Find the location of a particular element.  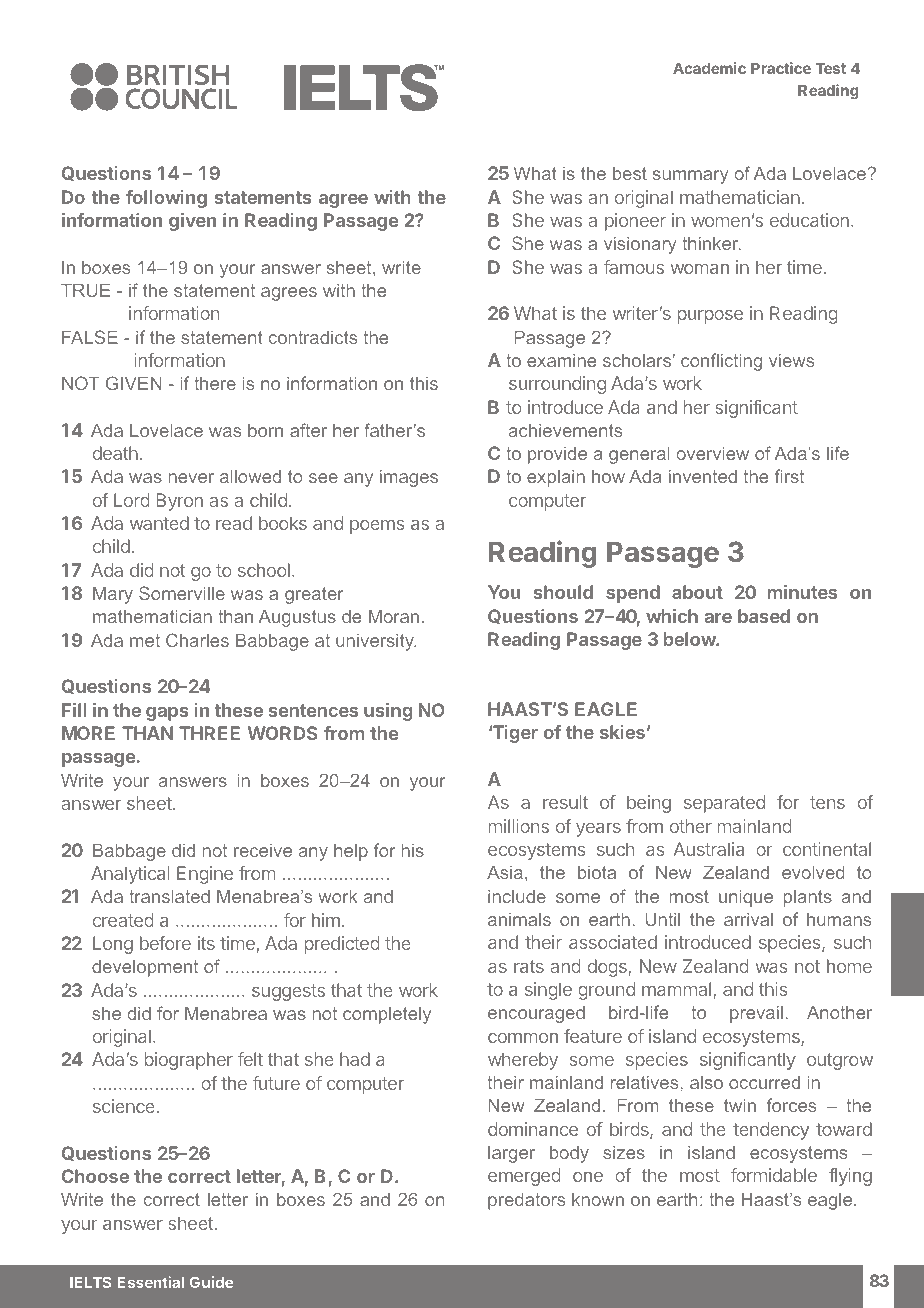

formidable is located at coordinates (774, 1175).
